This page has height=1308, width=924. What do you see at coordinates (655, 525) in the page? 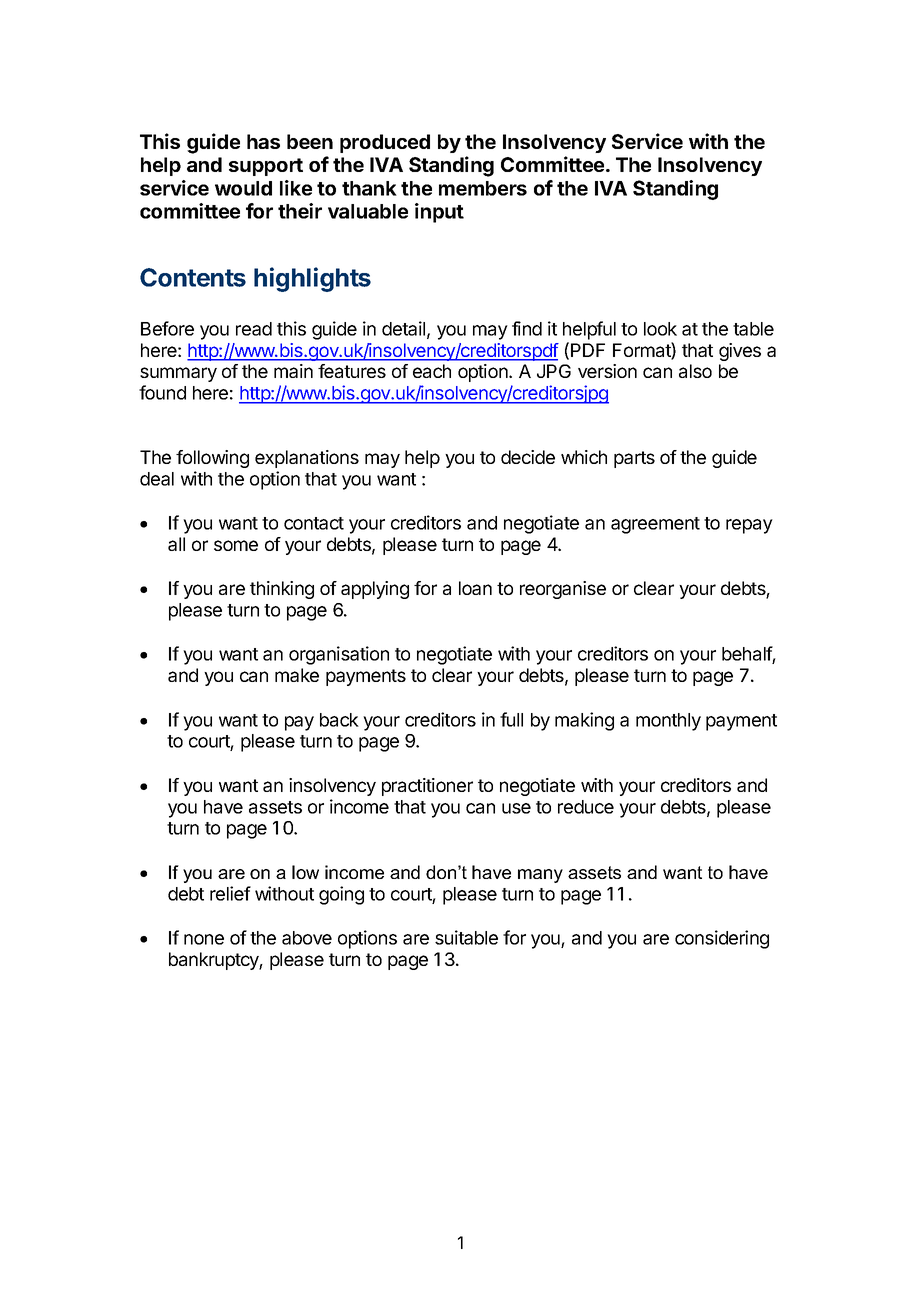
I see `agreement` at bounding box center [655, 525].
